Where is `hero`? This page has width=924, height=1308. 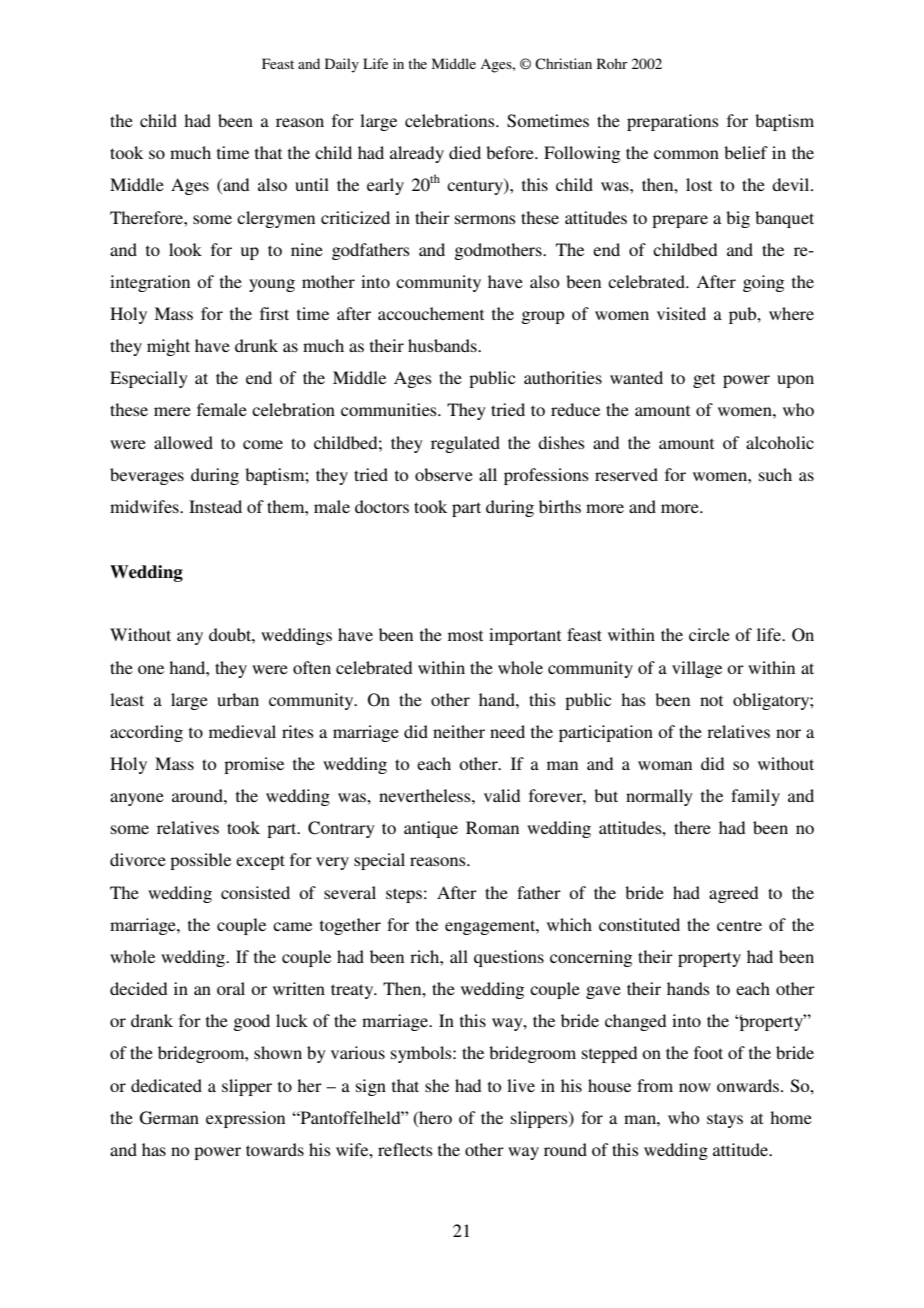
hero is located at coordinates (434, 1118).
